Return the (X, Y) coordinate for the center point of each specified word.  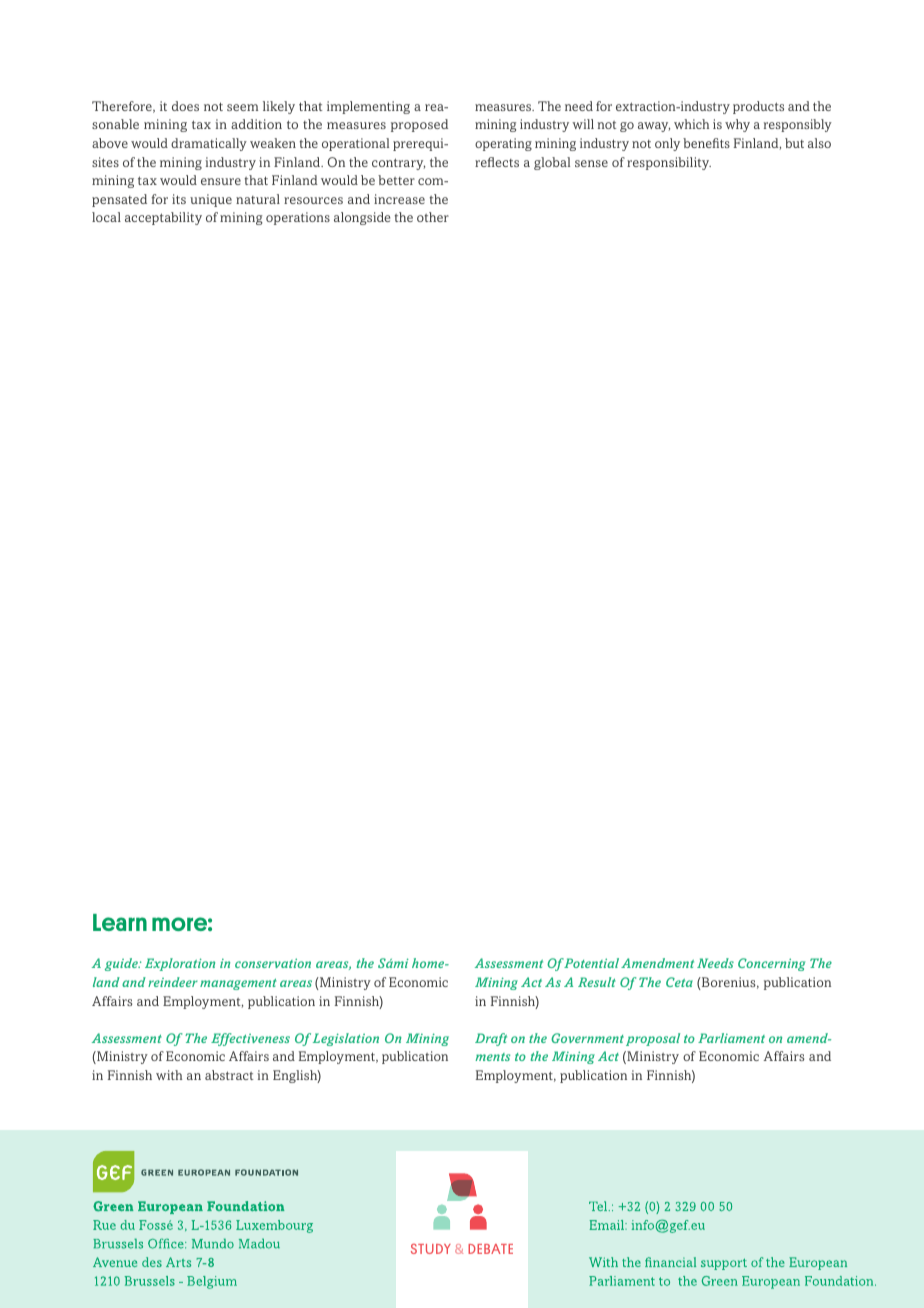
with (169, 1075)
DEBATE (490, 1249)
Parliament (731, 1038)
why (737, 125)
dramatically (209, 144)
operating (503, 144)
